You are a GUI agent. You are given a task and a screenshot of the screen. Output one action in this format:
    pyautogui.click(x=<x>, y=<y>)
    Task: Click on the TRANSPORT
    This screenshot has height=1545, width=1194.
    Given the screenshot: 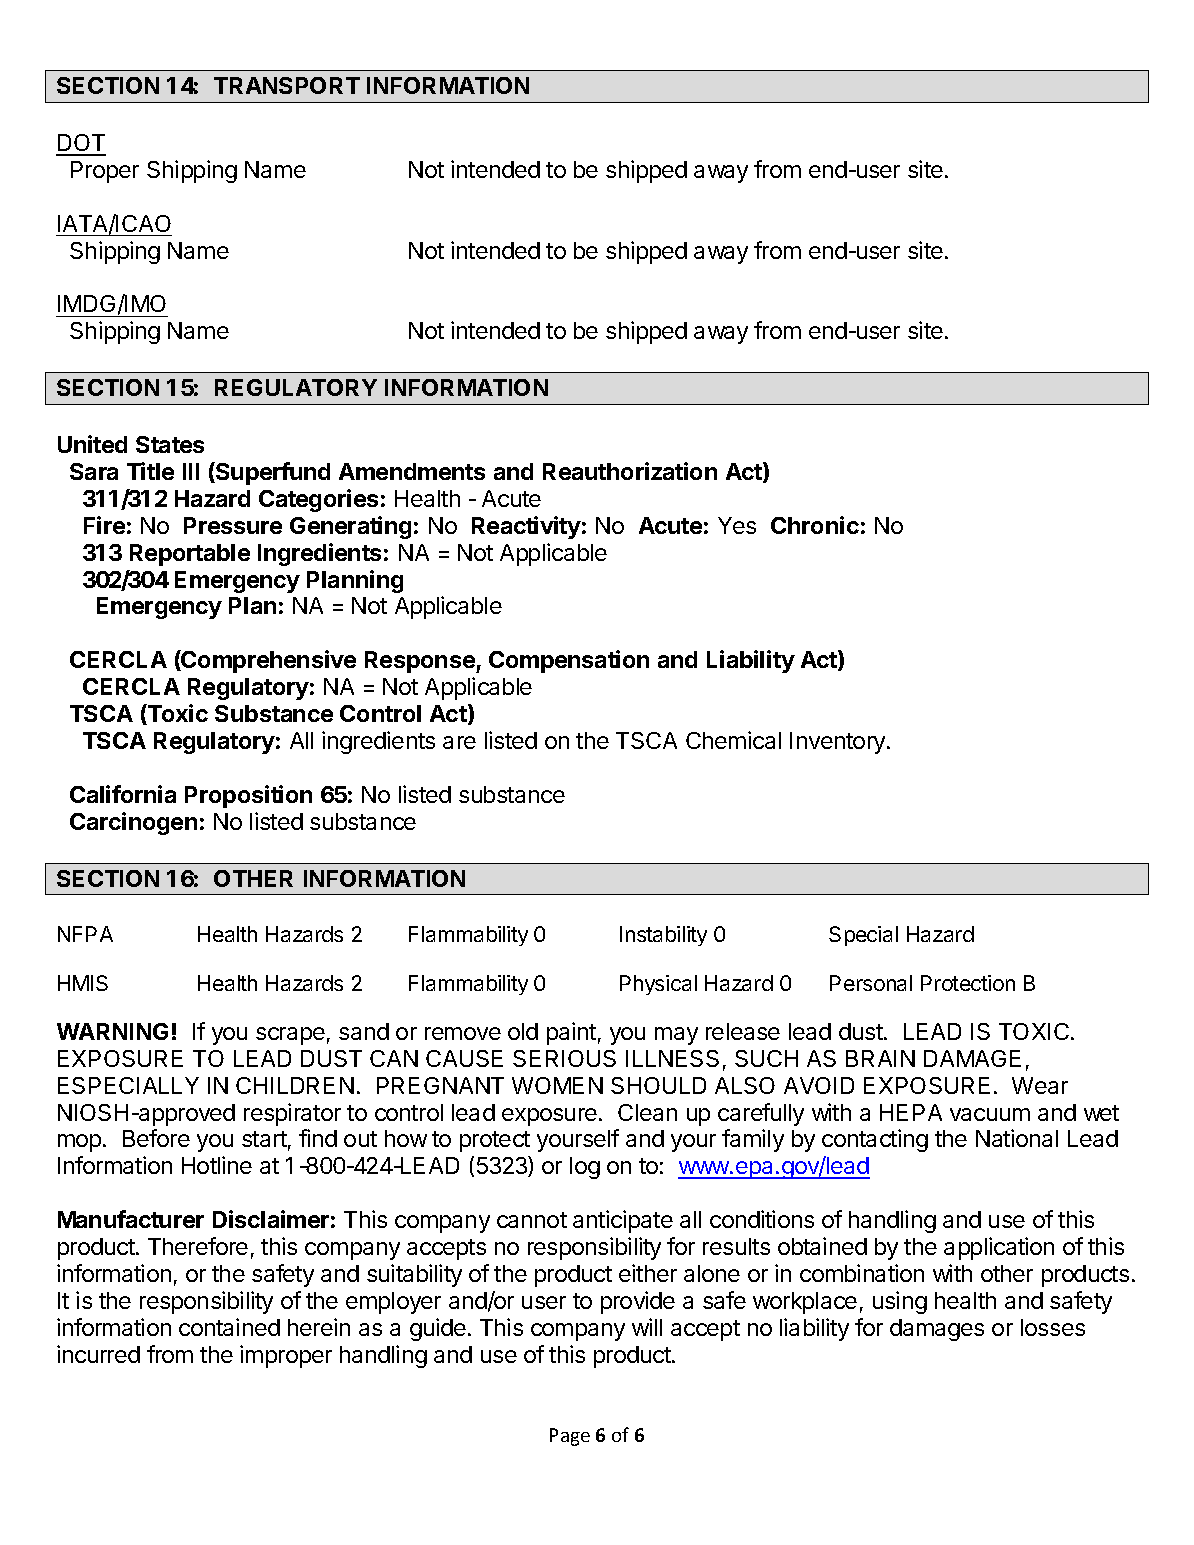 What is the action you would take?
    pyautogui.click(x=287, y=85)
